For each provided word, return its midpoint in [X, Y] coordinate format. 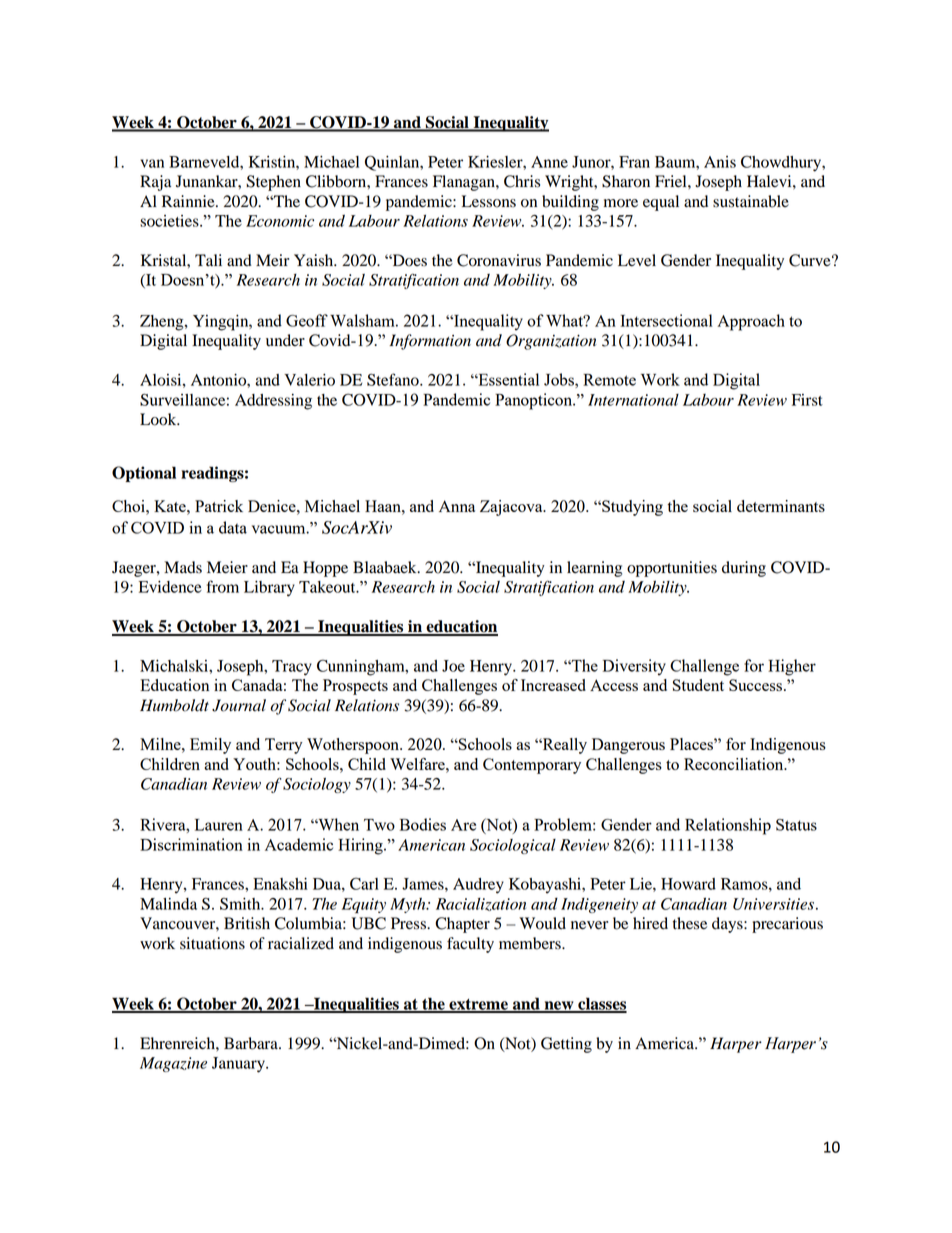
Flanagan [465, 183]
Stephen [273, 183]
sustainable [751, 201]
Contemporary [532, 766]
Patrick [219, 506]
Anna [457, 506]
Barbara [252, 1043]
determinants [781, 506]
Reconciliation [735, 764]
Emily [210, 746]
